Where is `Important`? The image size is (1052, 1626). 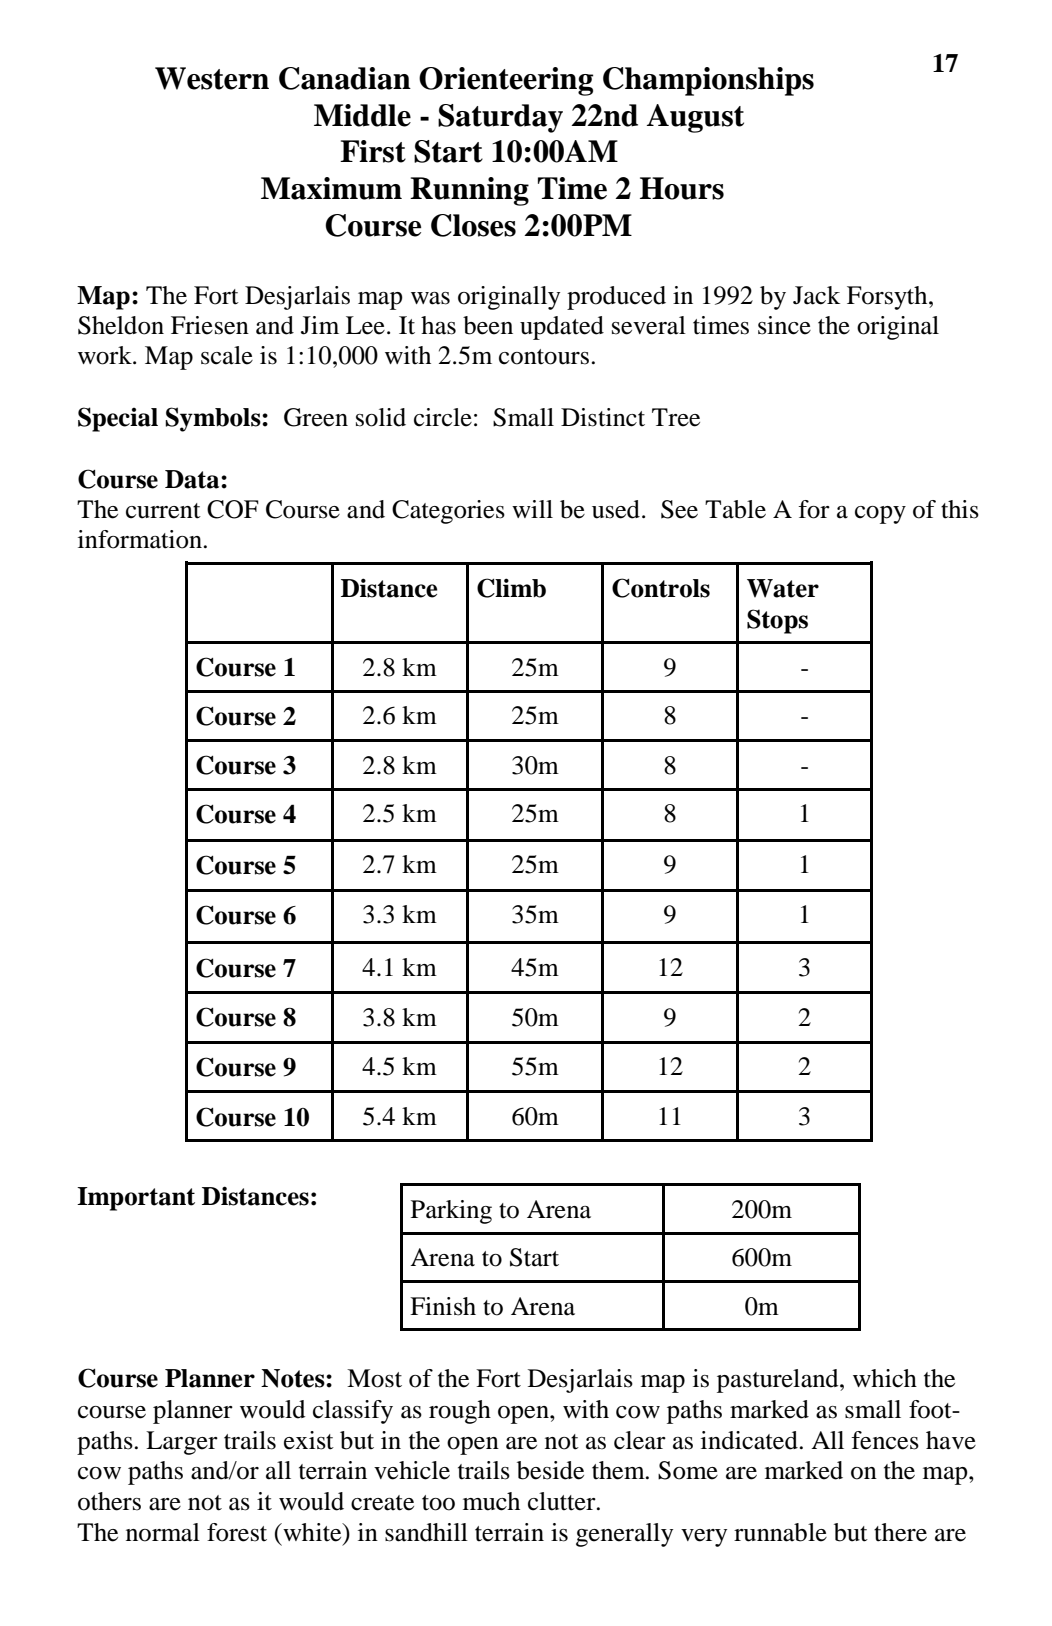
Important is located at coordinates (136, 1199).
